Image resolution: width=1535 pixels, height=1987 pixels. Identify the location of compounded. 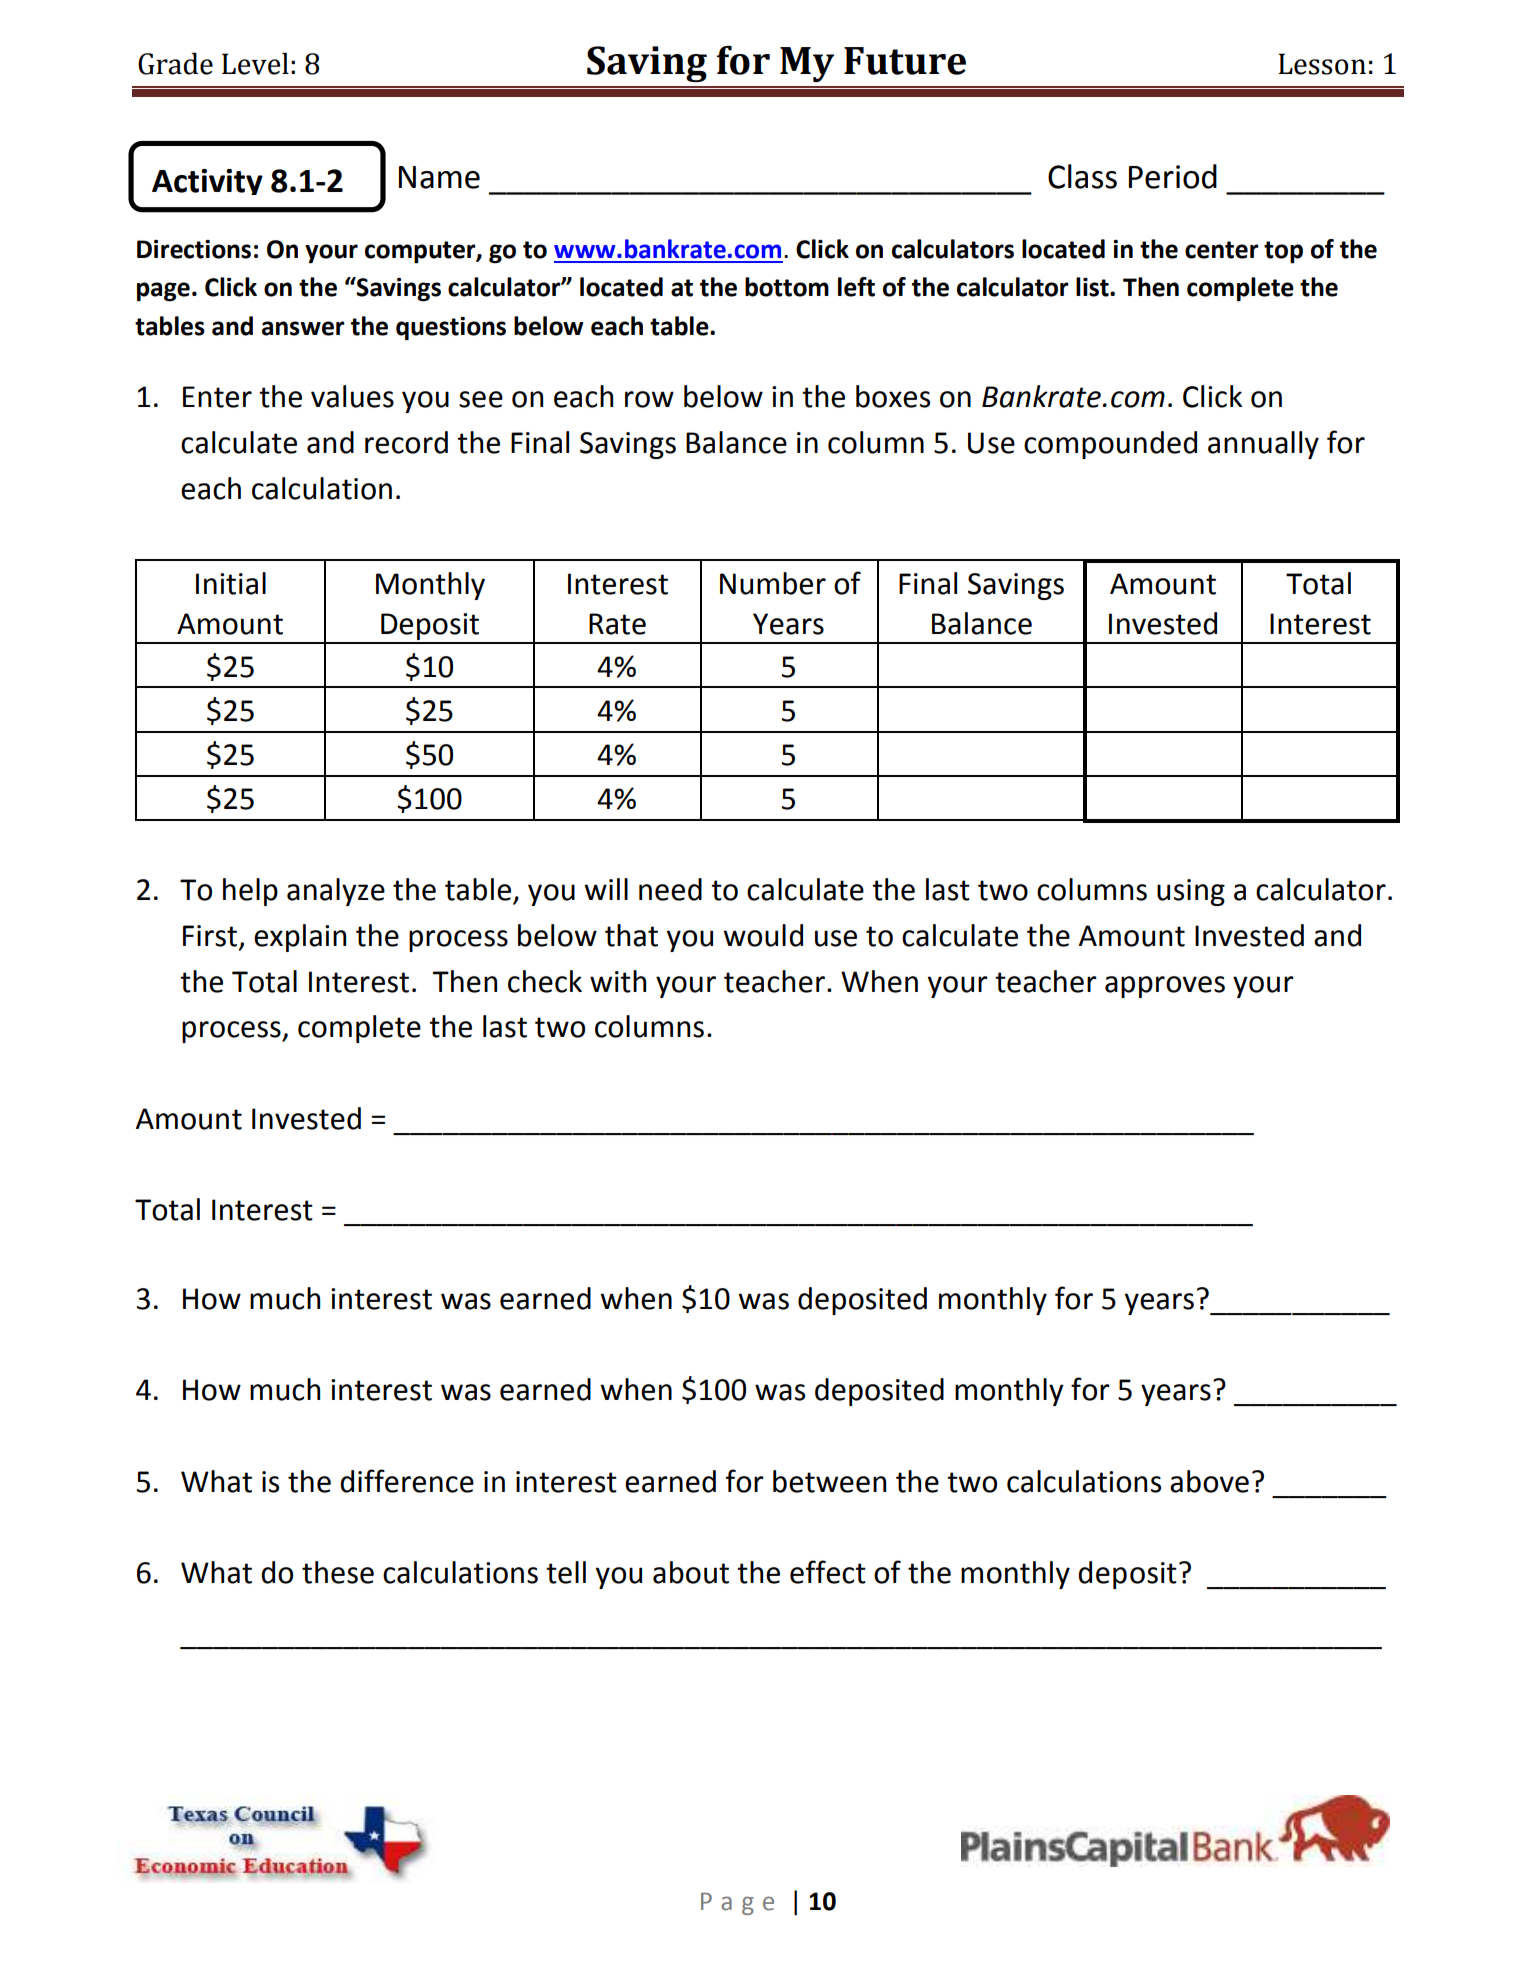
(1110, 445).
